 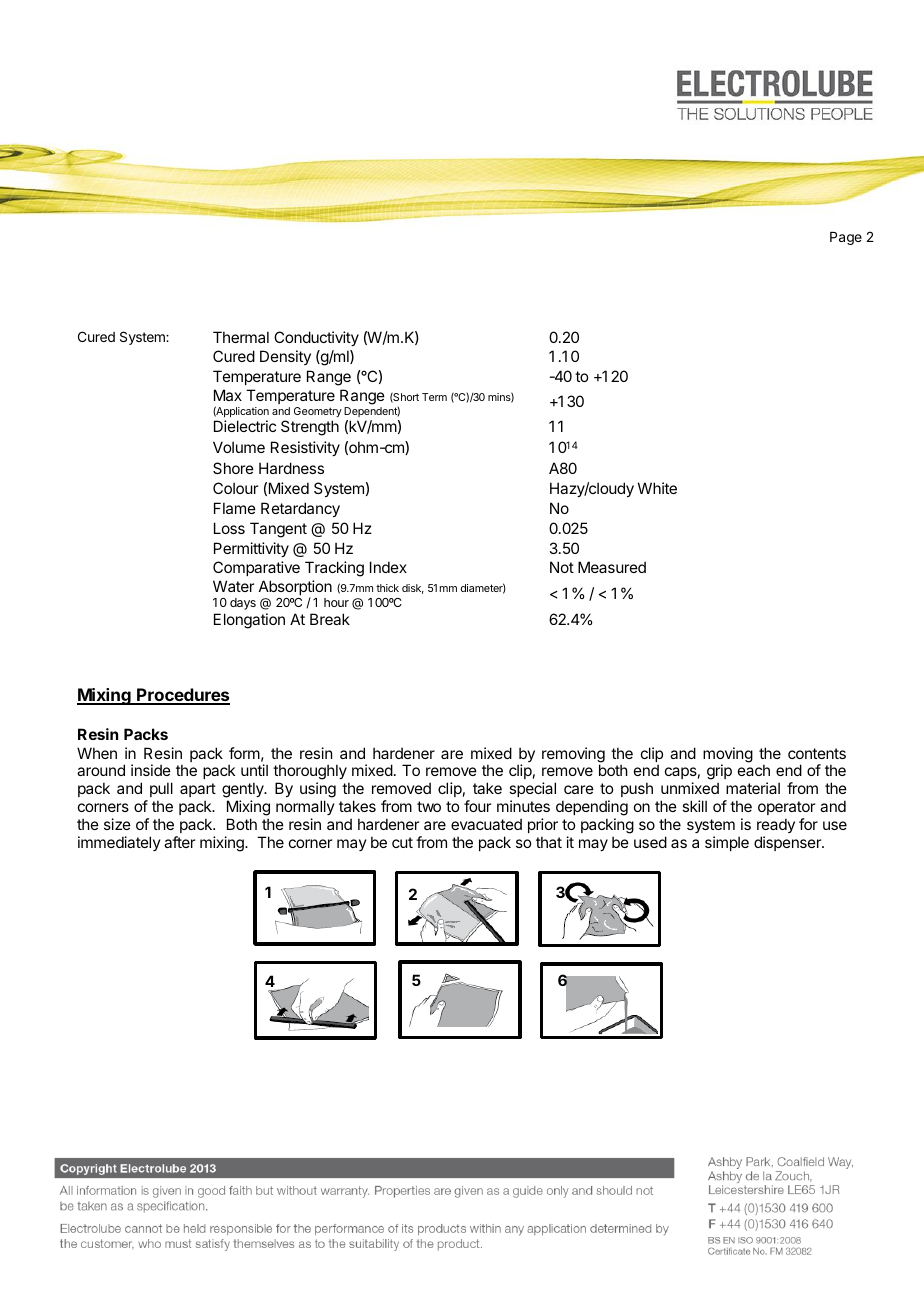 I want to click on Page, so click(x=846, y=238).
